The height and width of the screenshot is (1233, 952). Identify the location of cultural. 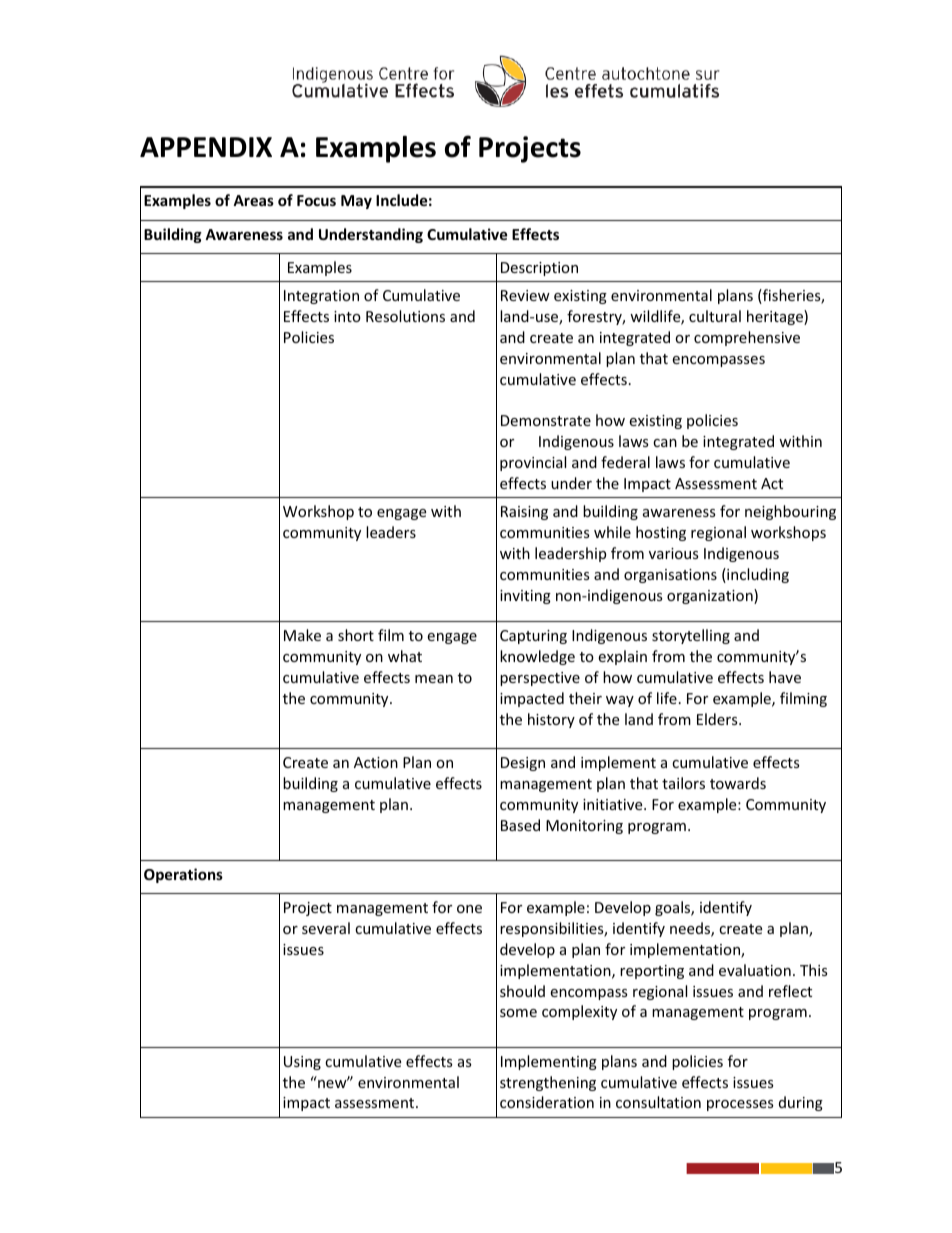
(715, 316).
